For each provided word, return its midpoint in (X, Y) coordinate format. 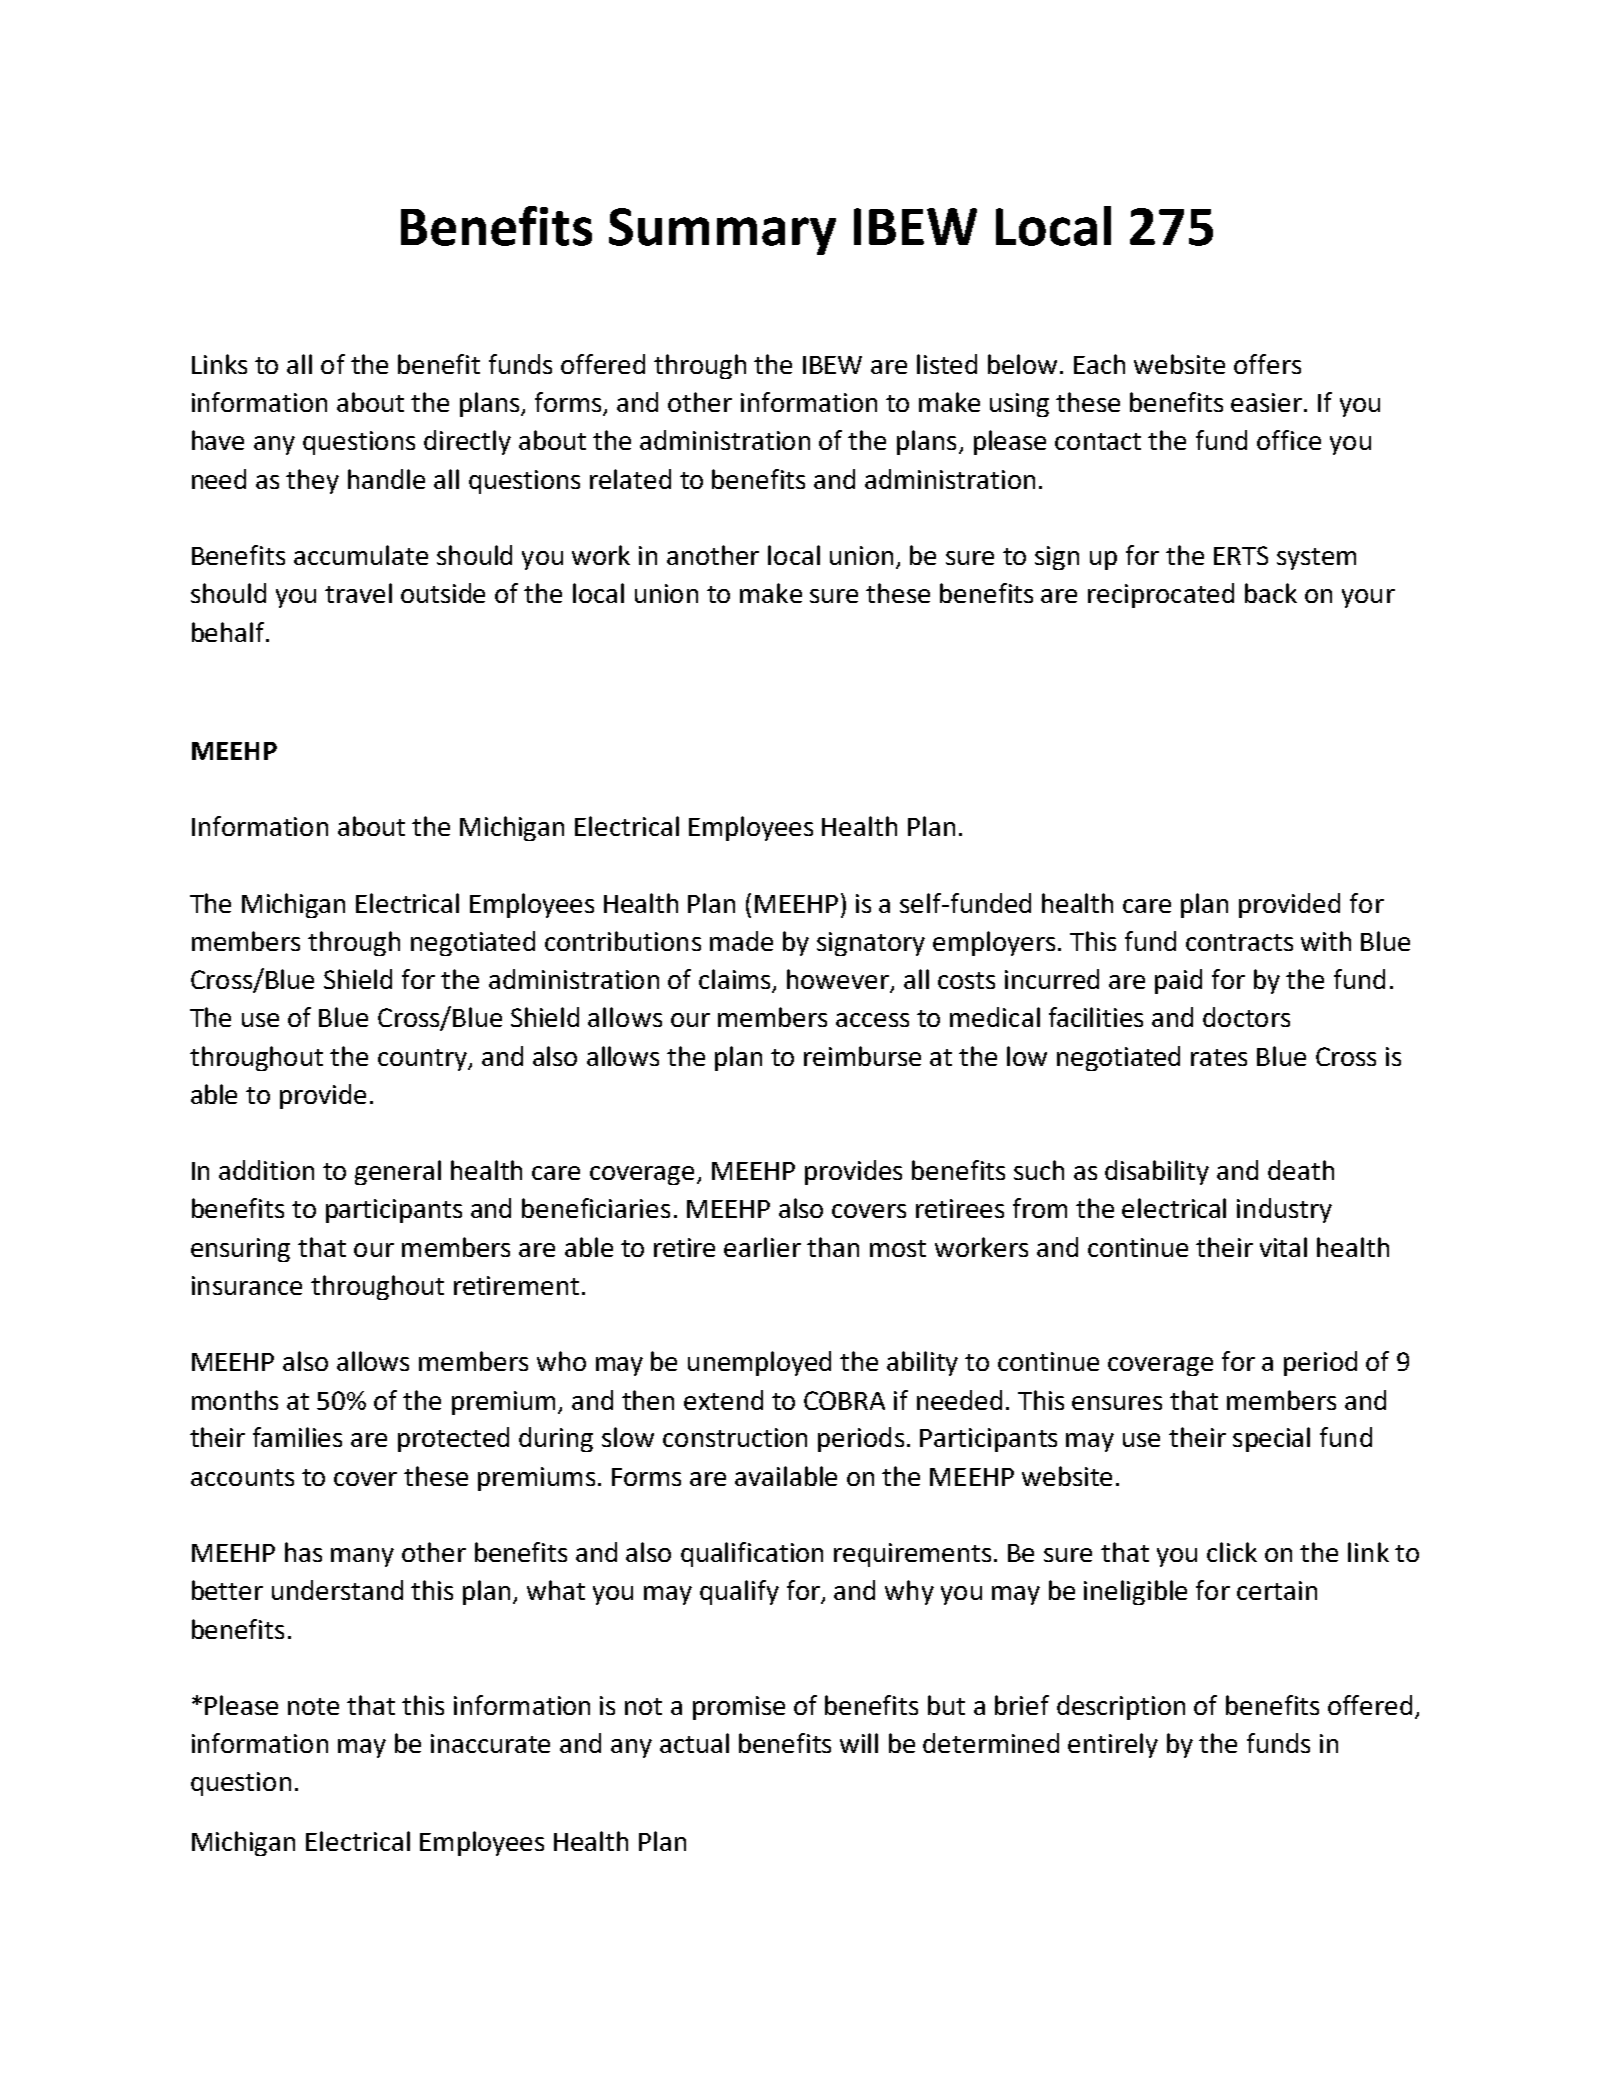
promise (739, 1708)
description (1121, 1707)
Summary (722, 231)
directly (467, 442)
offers (1267, 364)
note (313, 1706)
